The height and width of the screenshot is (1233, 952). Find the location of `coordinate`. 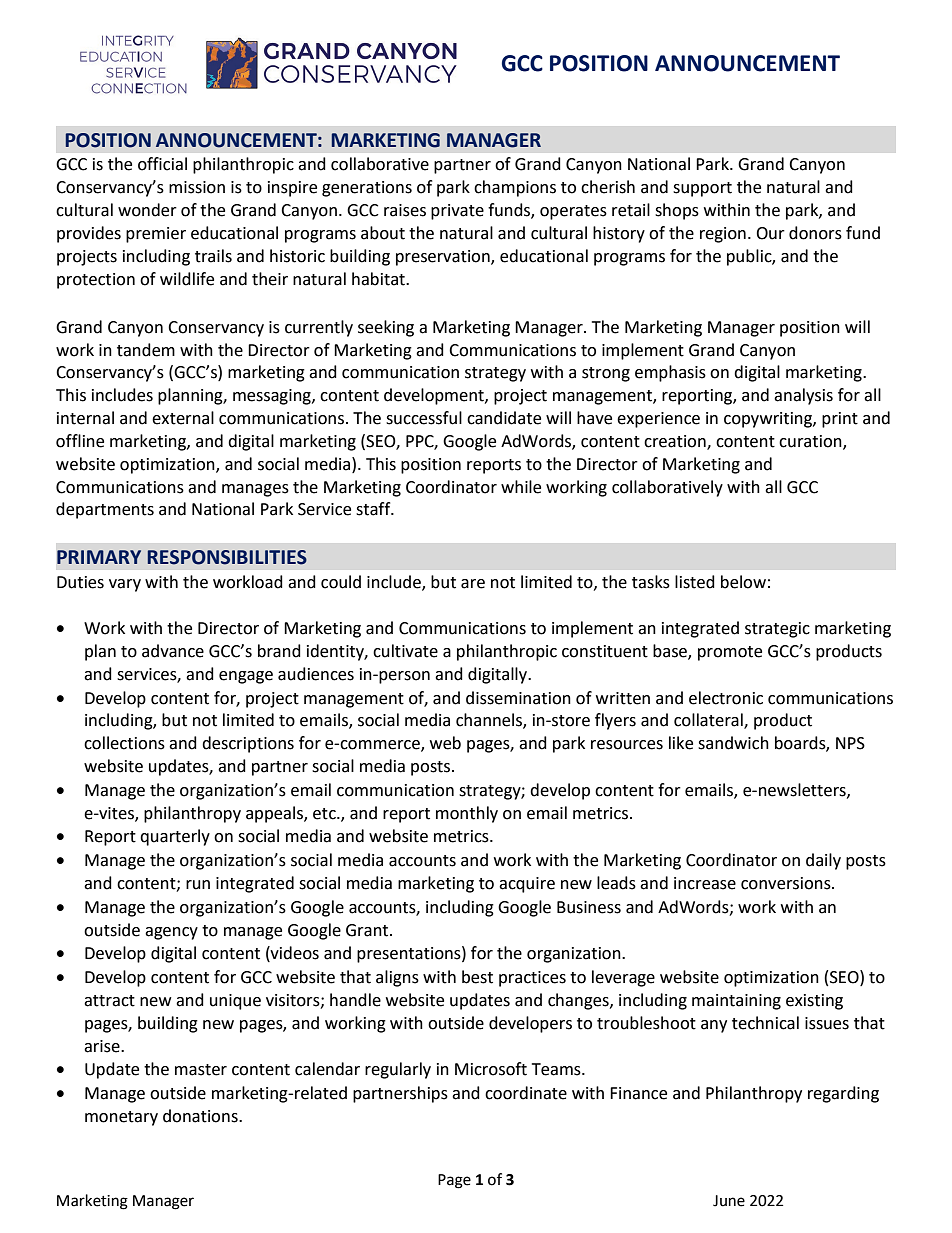

coordinate is located at coordinates (526, 1093).
